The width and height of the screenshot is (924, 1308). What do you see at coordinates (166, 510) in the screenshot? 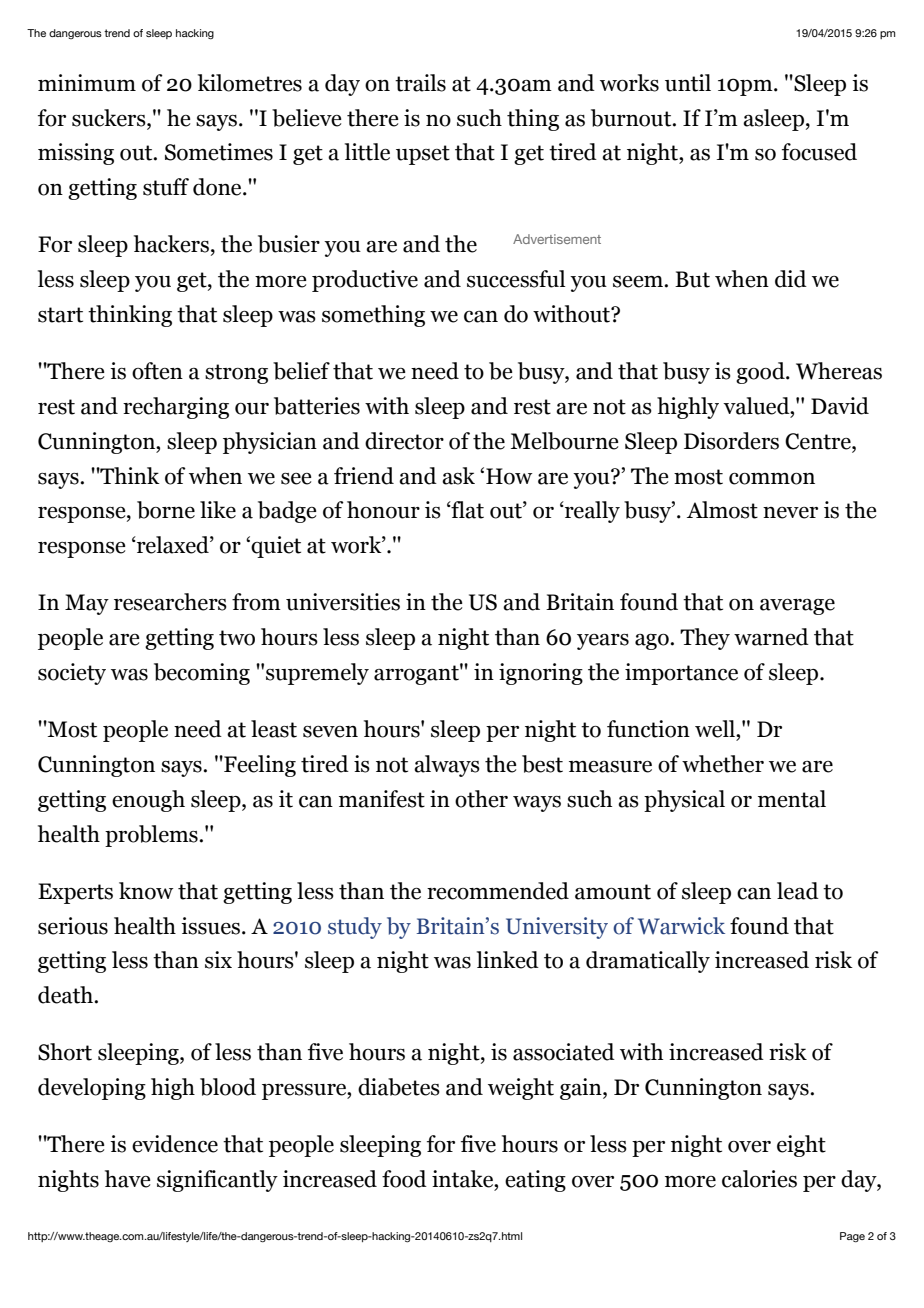
I see `borne` at bounding box center [166, 510].
